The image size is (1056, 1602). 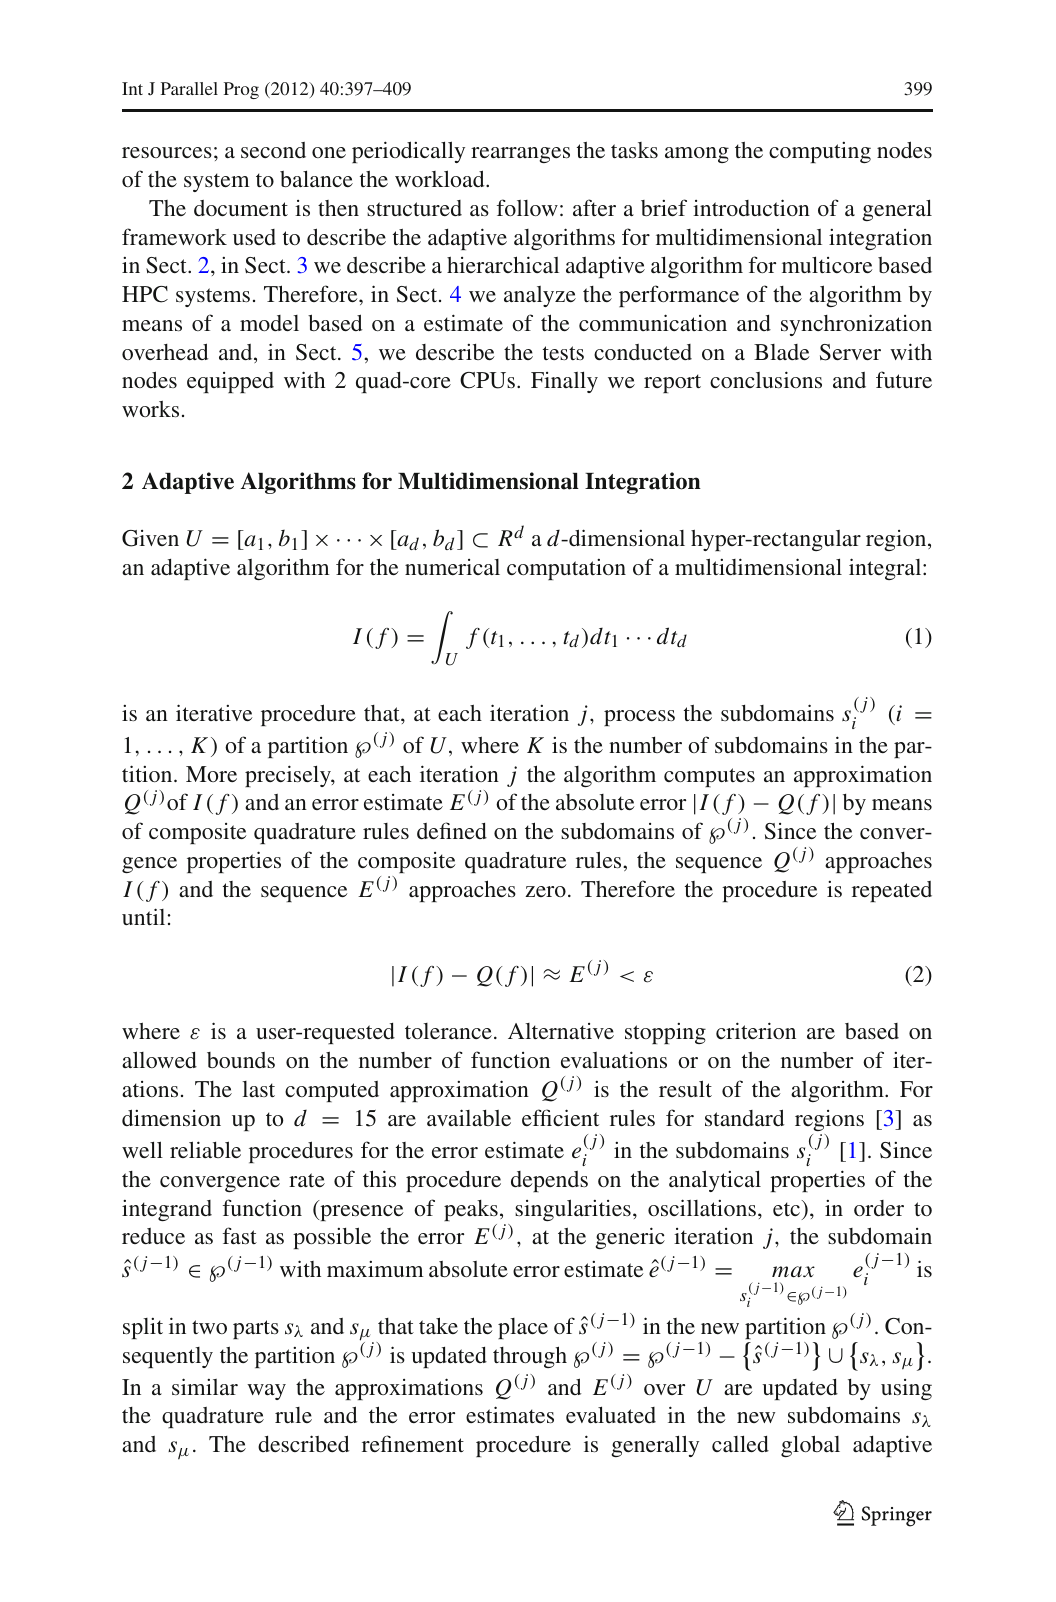 What do you see at coordinates (266, 1392) in the image?
I see `way` at bounding box center [266, 1392].
